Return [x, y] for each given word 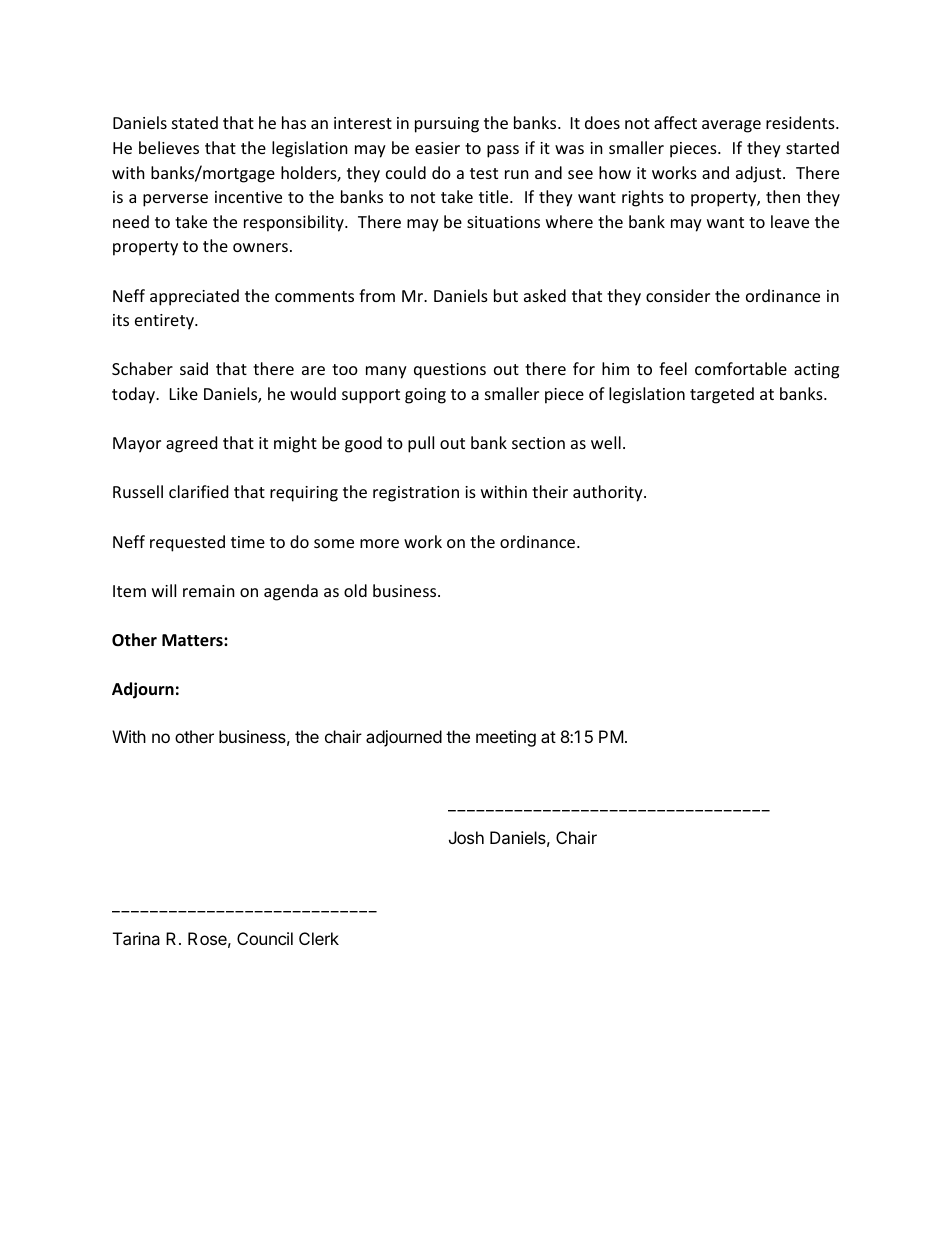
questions [450, 371]
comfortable [741, 368]
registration [416, 494]
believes [169, 147]
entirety [165, 322]
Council [265, 938]
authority [609, 493]
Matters [193, 640]
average [731, 126]
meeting [506, 738]
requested [187, 543]
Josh [466, 837]
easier [437, 148]
